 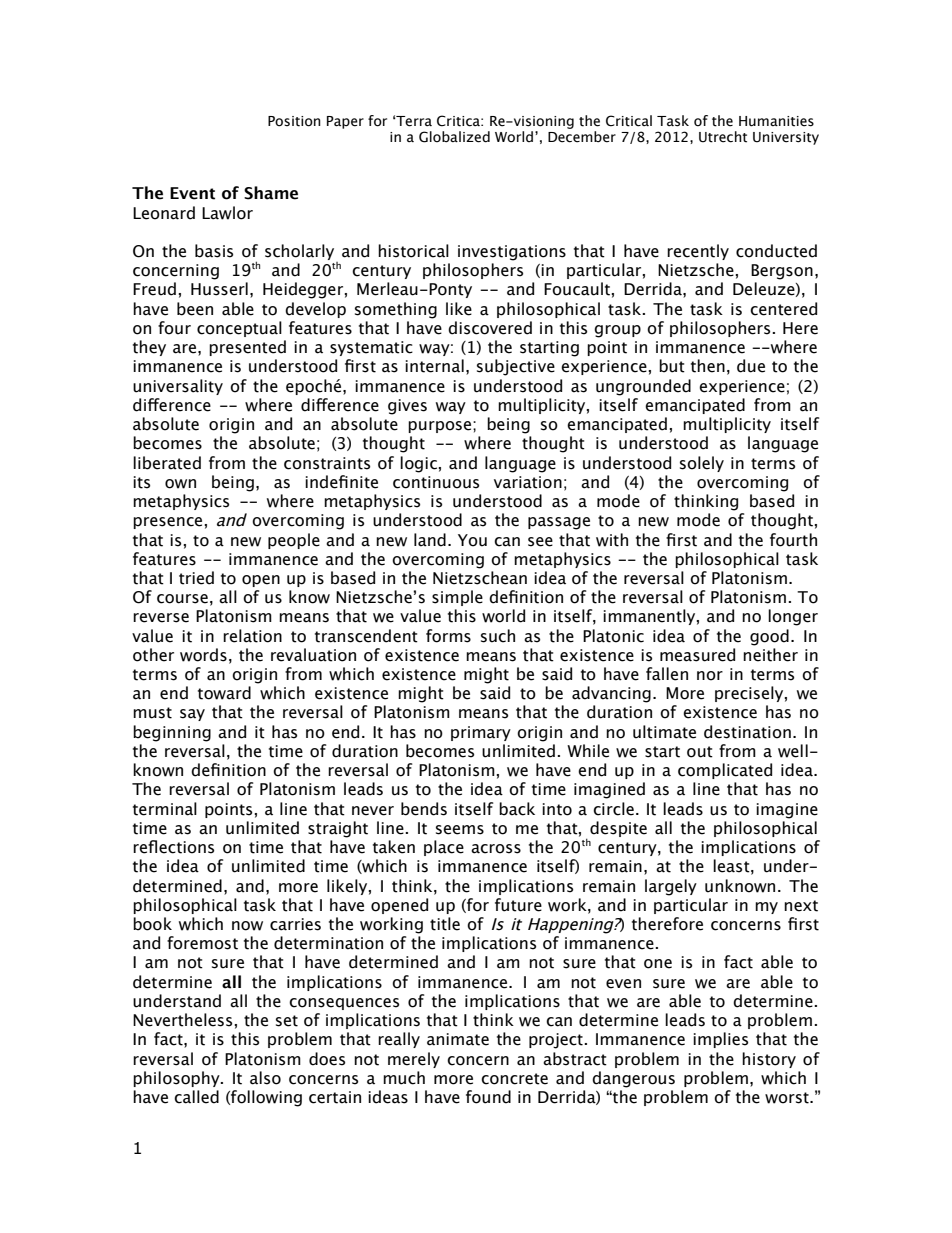 I want to click on simple, so click(x=457, y=598).
